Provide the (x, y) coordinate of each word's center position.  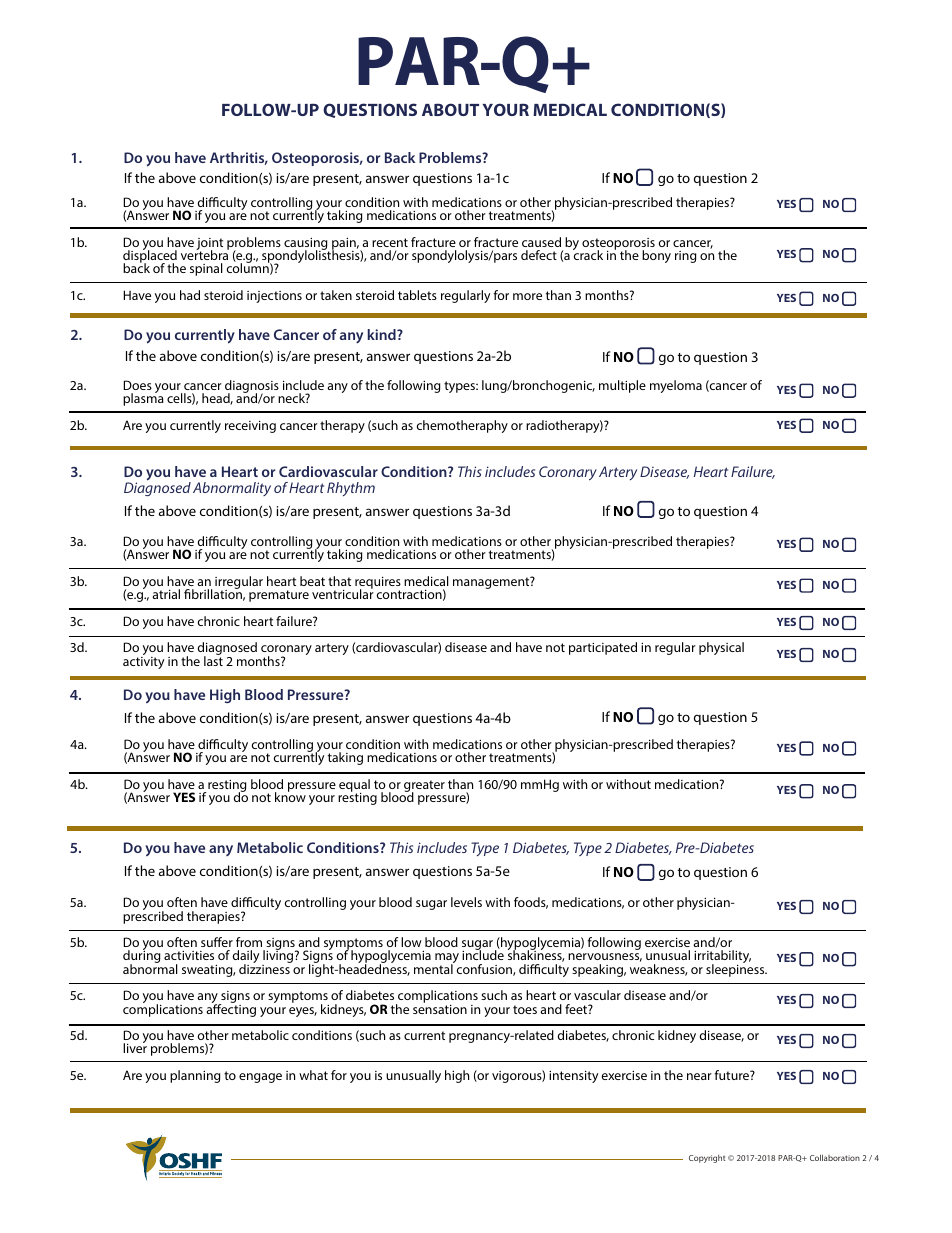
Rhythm (351, 489)
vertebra (205, 254)
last (213, 660)
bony (656, 256)
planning (195, 1076)
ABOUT (450, 109)
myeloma (676, 386)
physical (721, 648)
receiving (250, 427)
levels (466, 902)
